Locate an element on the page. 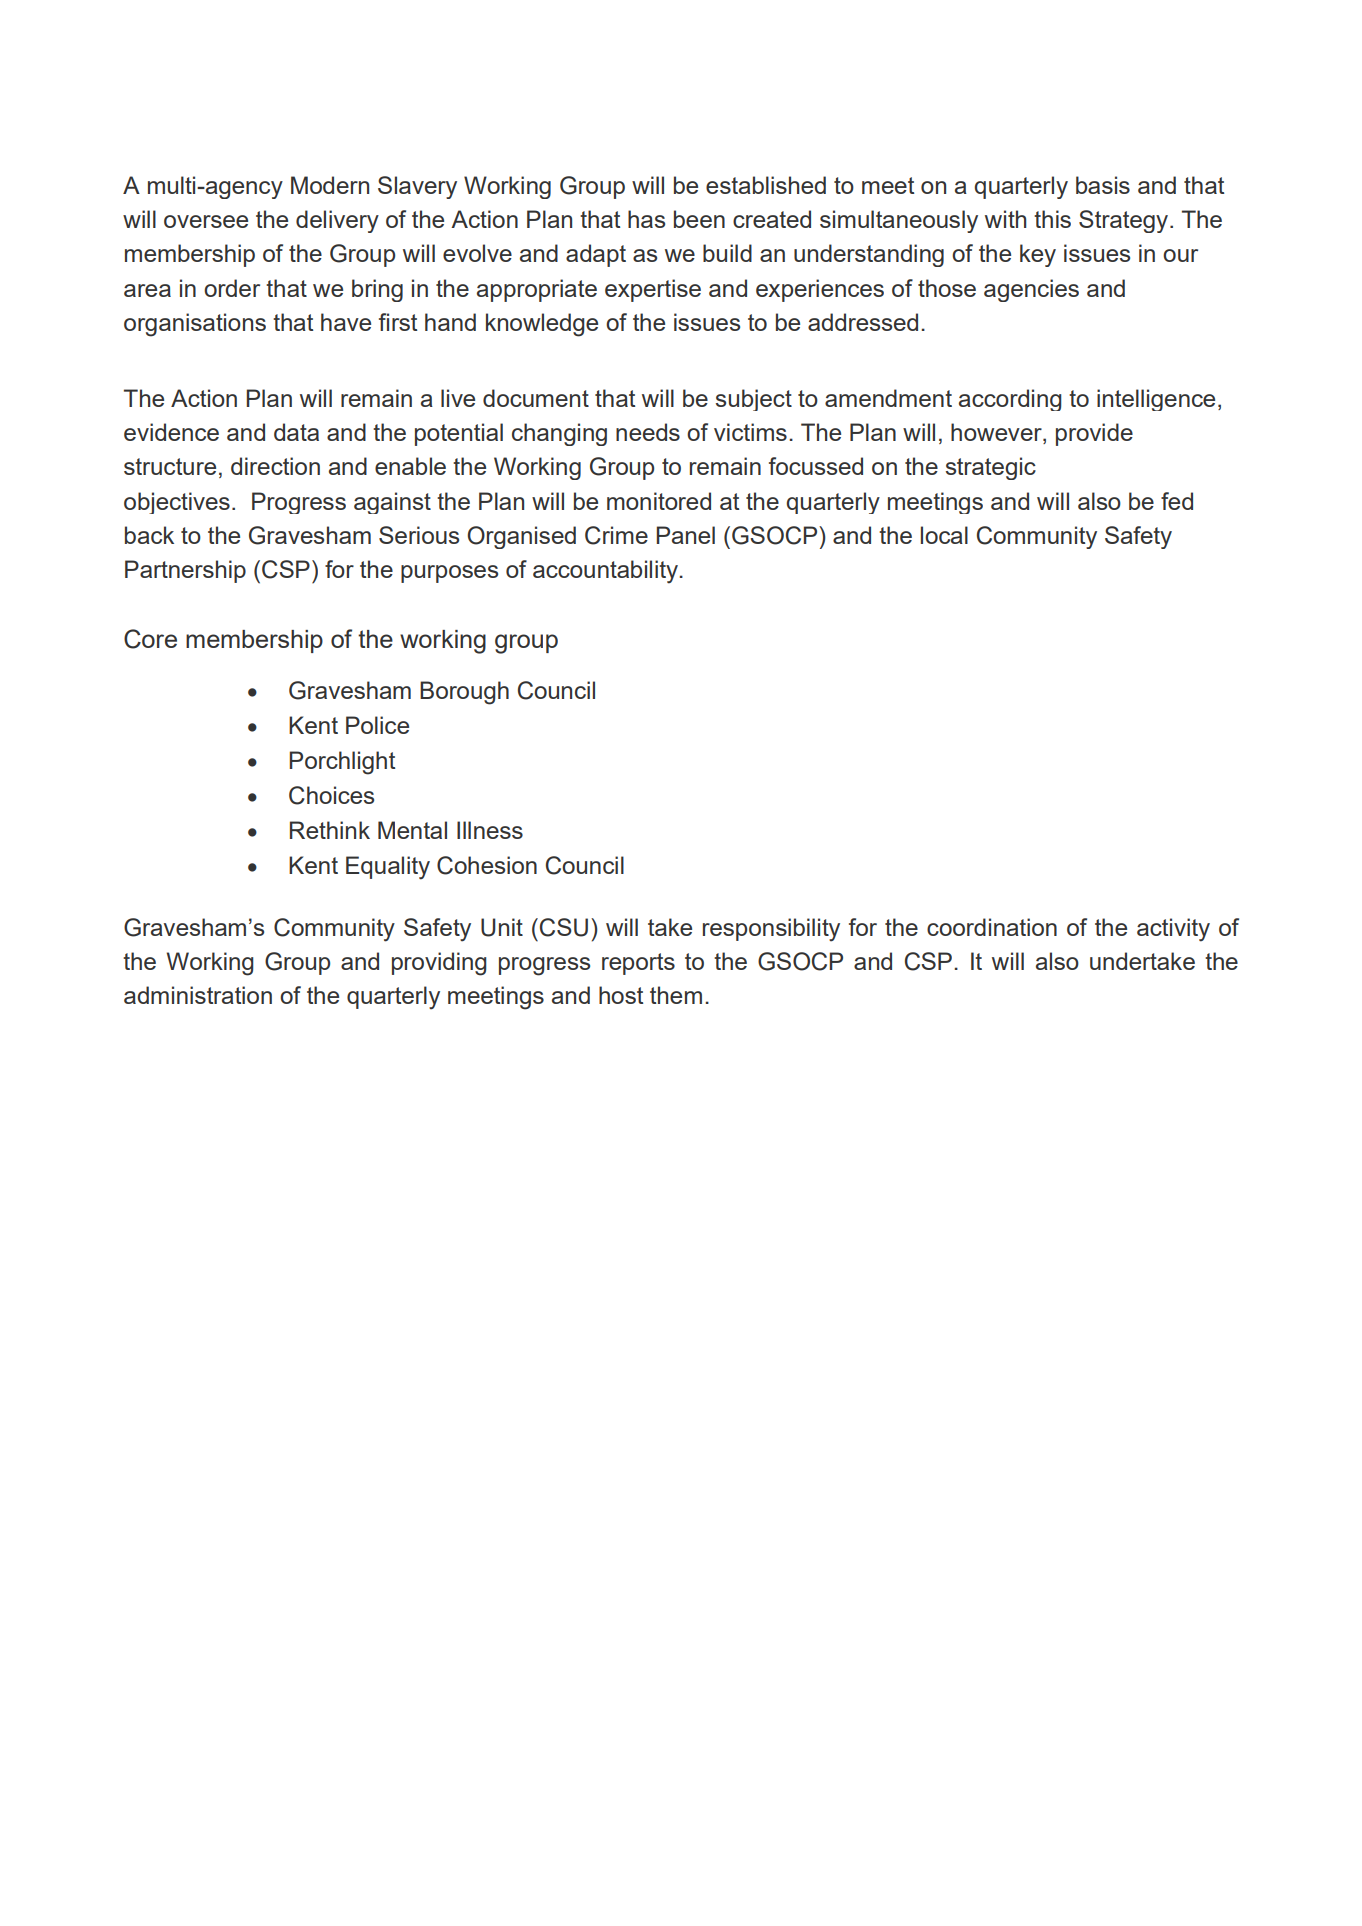 The height and width of the page is (1926, 1362). reports is located at coordinates (638, 964).
